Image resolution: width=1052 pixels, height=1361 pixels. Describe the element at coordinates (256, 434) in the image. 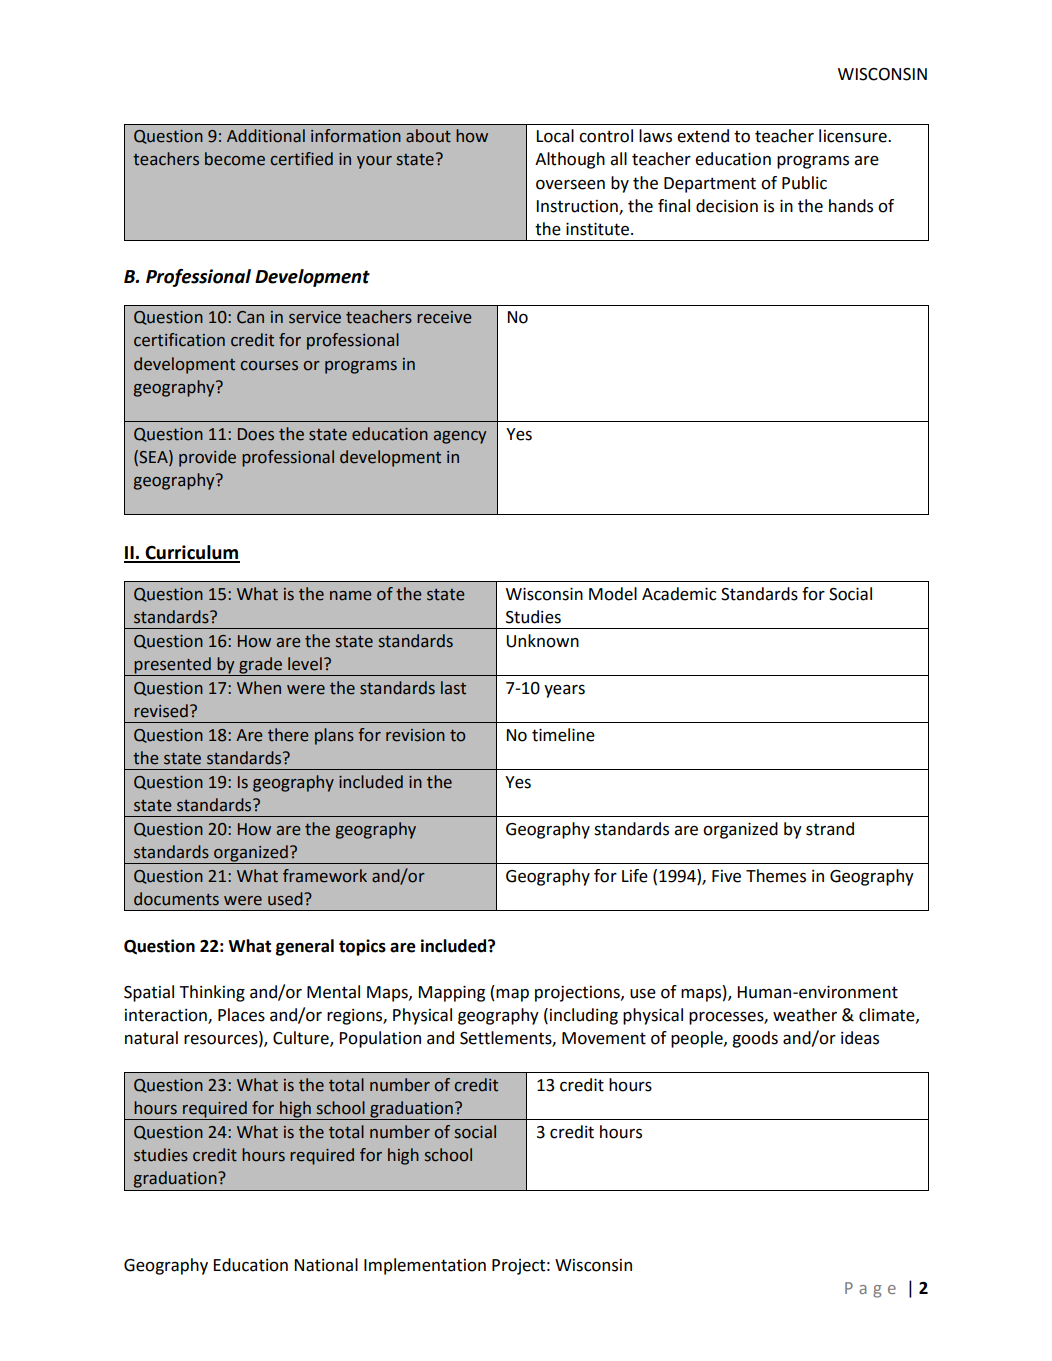

I see `Does` at that location.
